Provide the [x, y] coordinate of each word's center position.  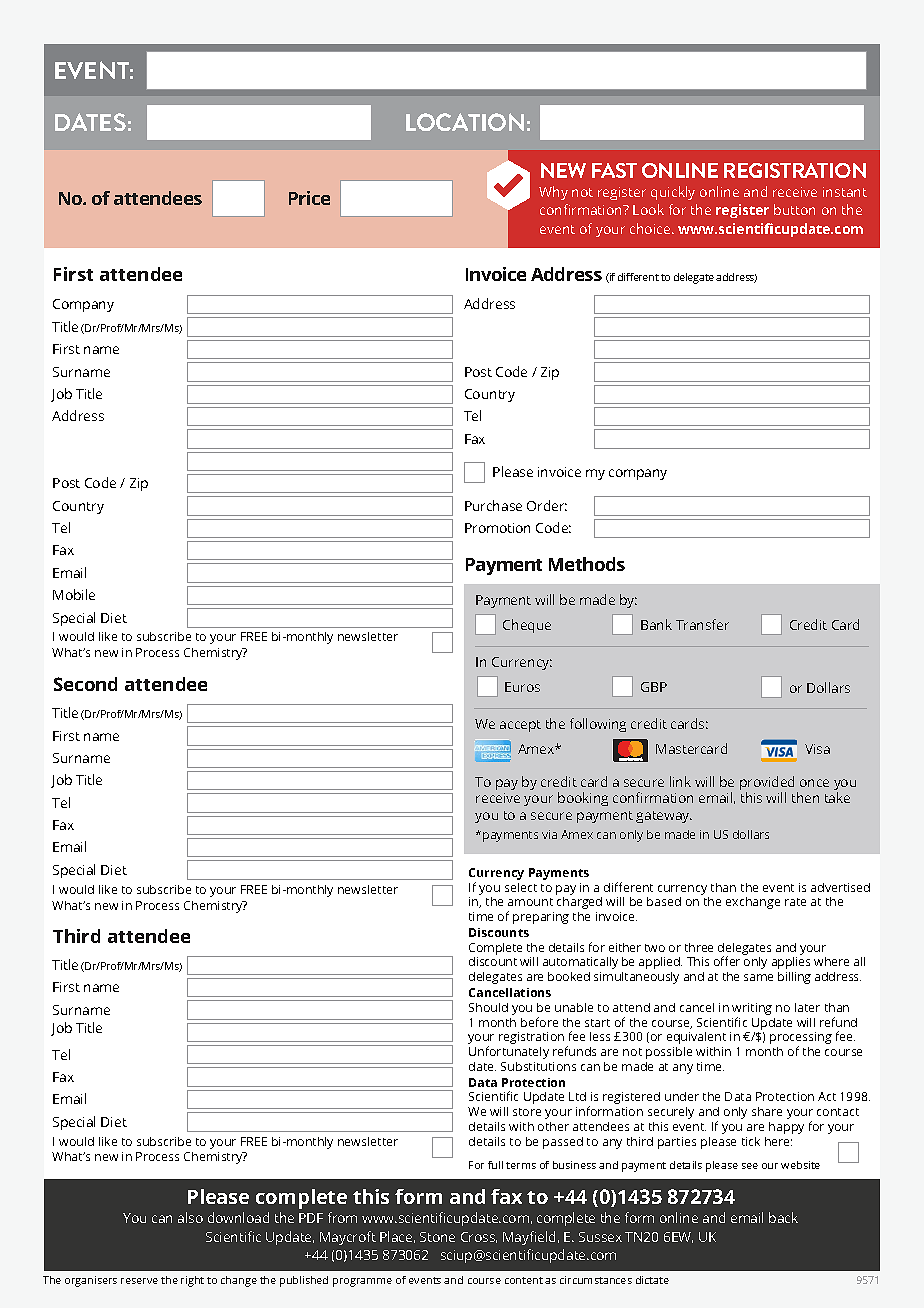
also [190, 1217]
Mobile [74, 594]
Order [547, 505]
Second [85, 684]
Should [488, 1007]
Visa [817, 749]
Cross [479, 1237]
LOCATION [465, 122]
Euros [522, 687]
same [758, 977]
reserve [139, 1281]
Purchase [493, 505]
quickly [673, 193]
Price [309, 198]
